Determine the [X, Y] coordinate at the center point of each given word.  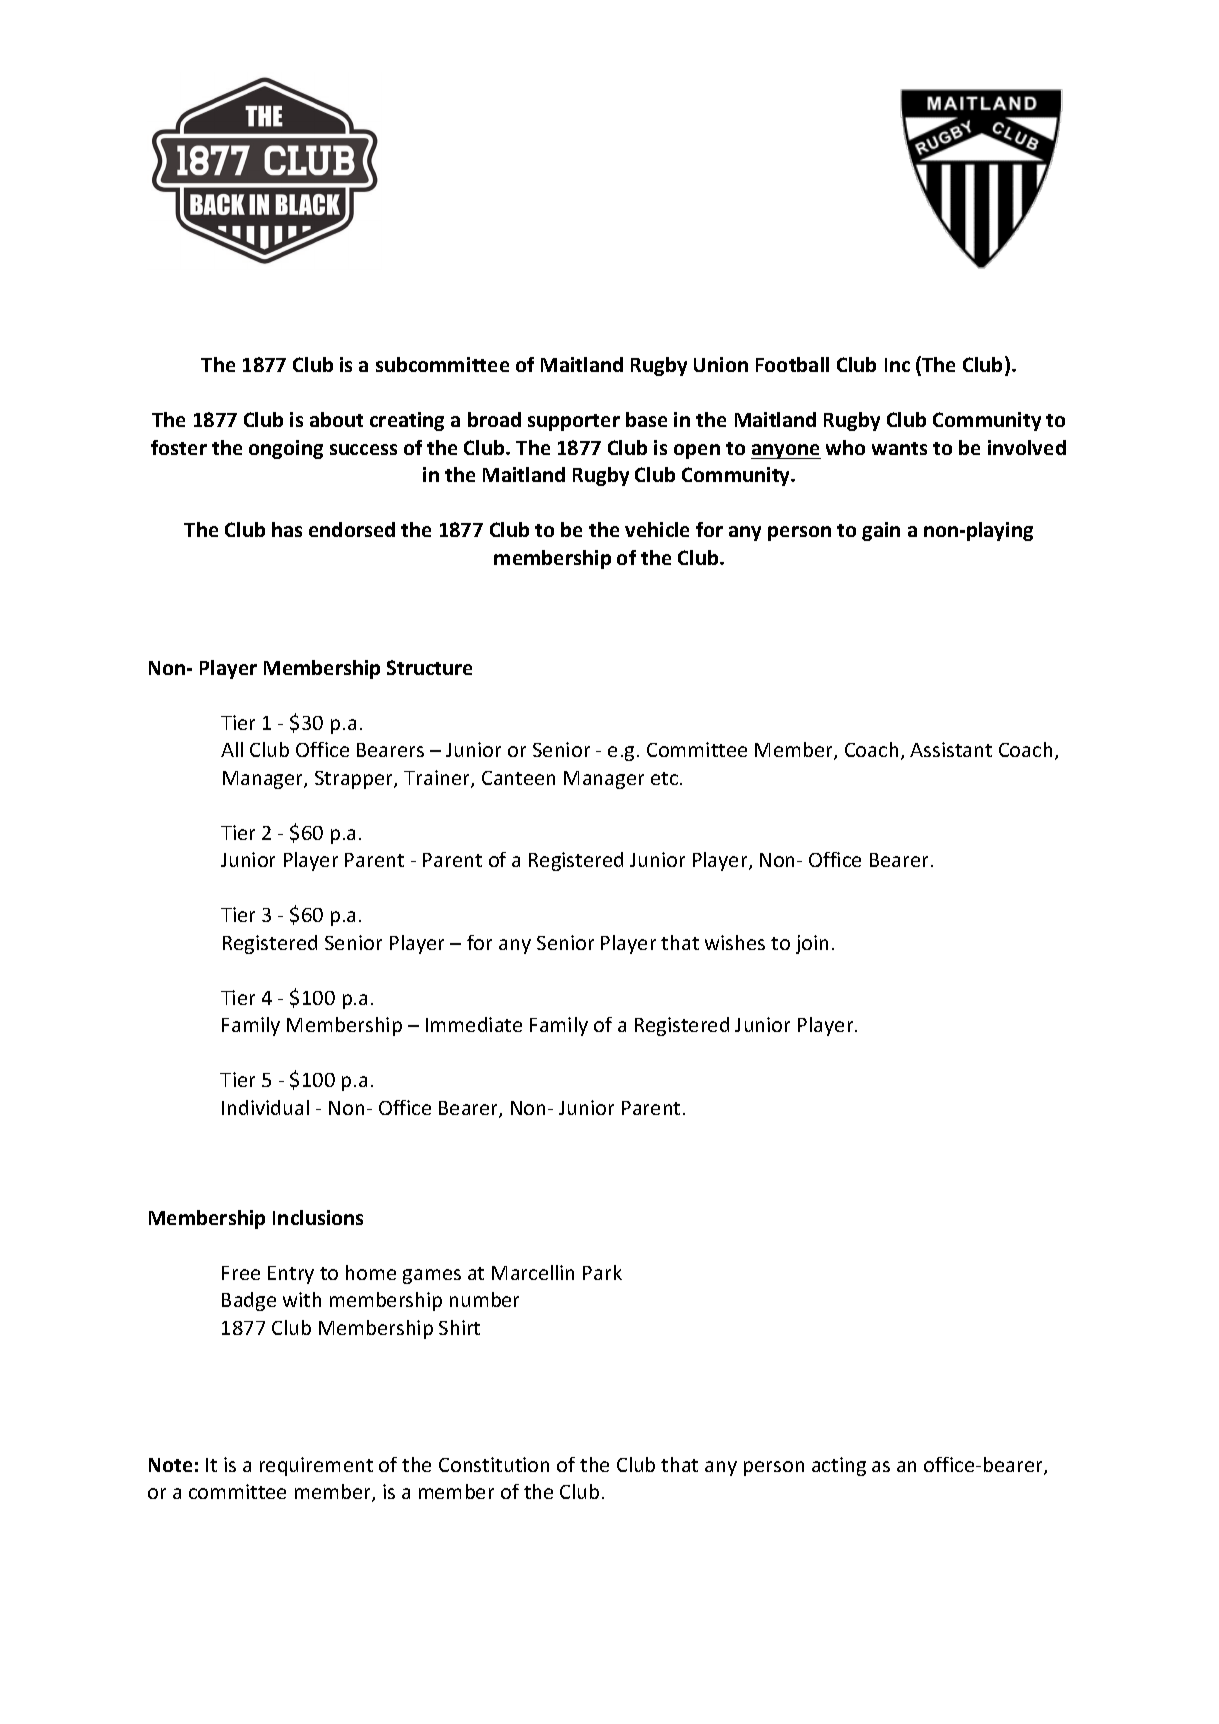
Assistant [951, 749]
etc [666, 778]
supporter [574, 422]
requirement [316, 1466]
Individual [265, 1107]
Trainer [438, 779]
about [336, 419]
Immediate [474, 1024]
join [812, 944]
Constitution [494, 1464]
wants [899, 448]
